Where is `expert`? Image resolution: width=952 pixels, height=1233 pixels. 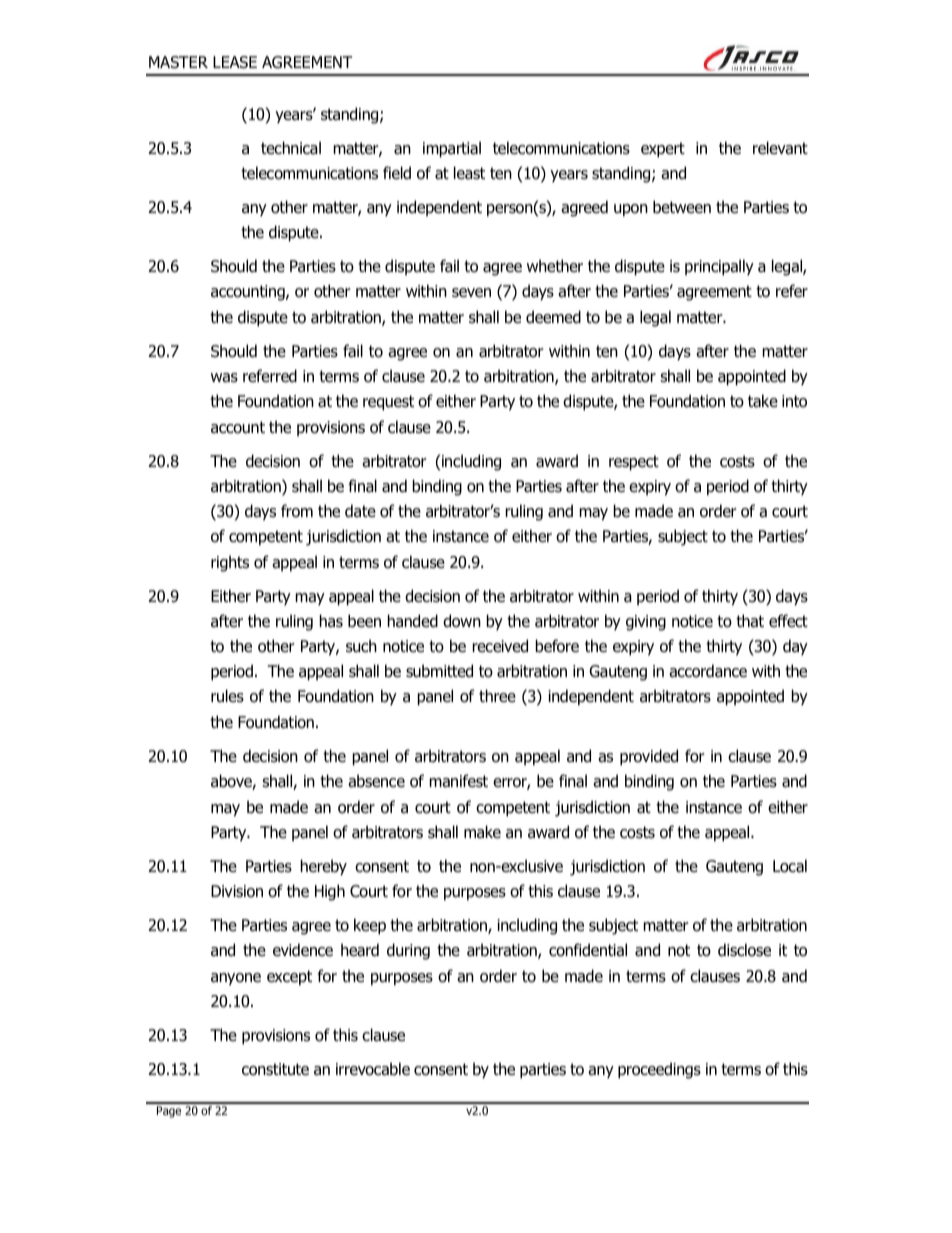
expert is located at coordinates (663, 150).
